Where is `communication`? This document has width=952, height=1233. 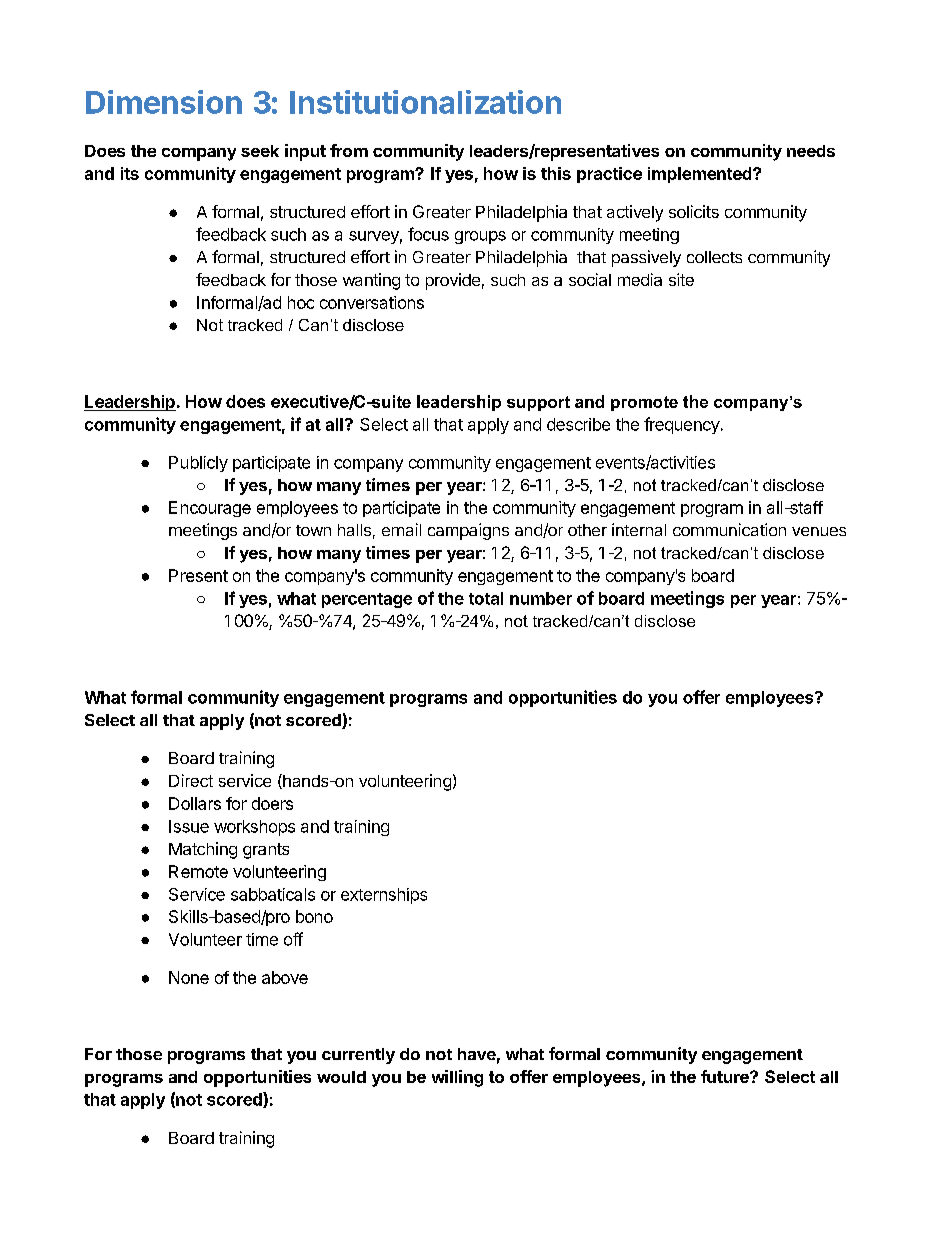
communication is located at coordinates (729, 529).
